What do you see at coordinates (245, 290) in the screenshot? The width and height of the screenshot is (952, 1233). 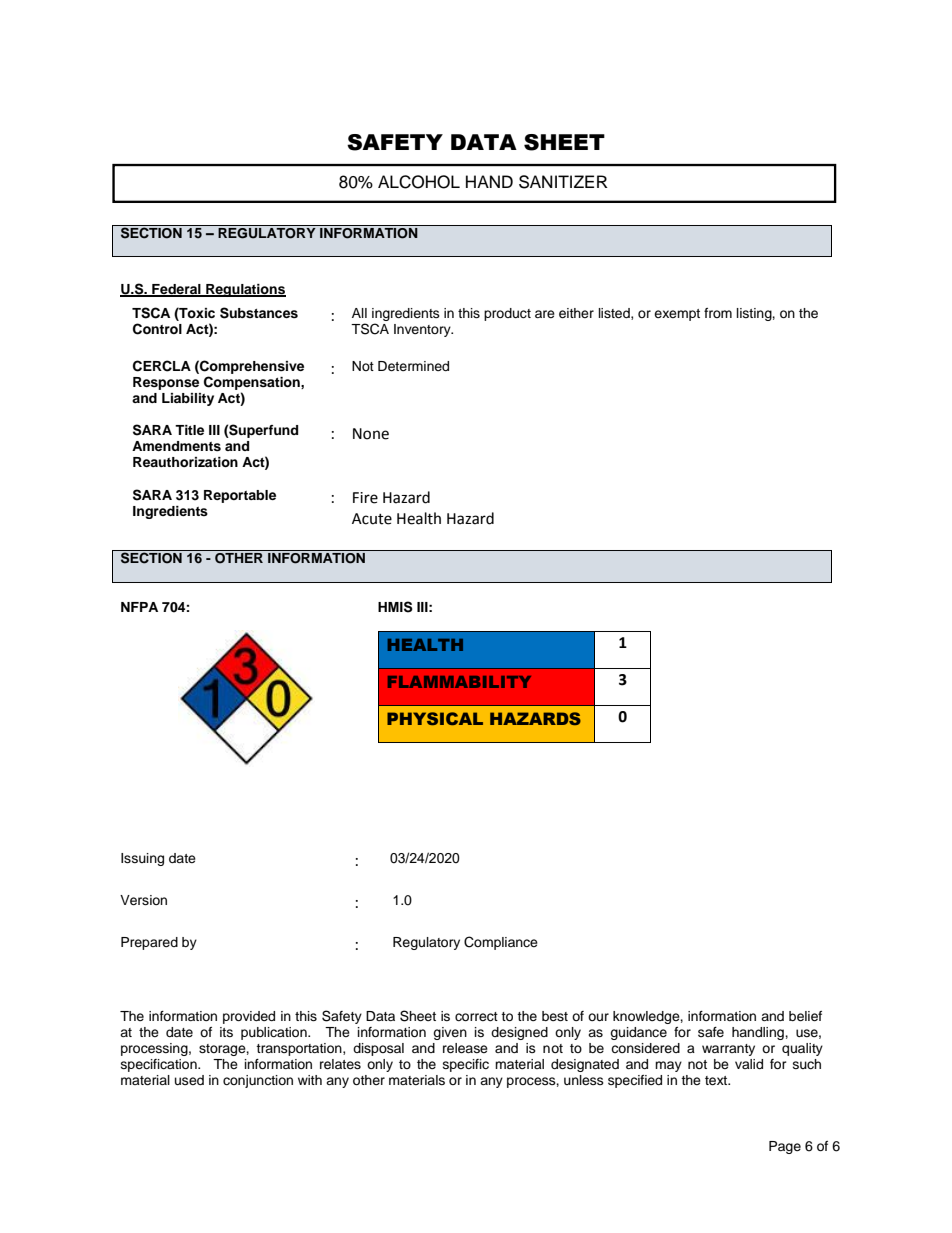 I see `Regulations` at bounding box center [245, 290].
